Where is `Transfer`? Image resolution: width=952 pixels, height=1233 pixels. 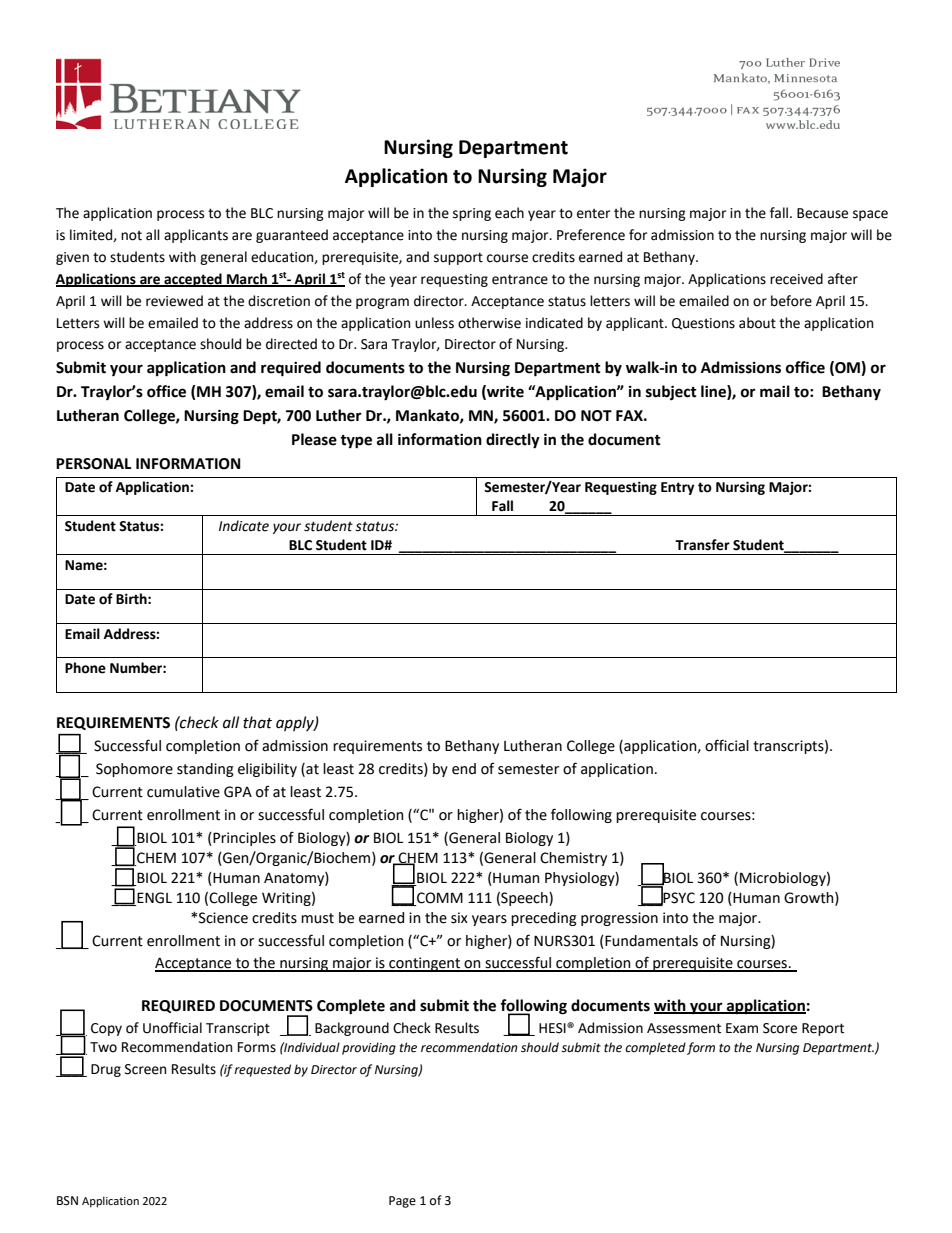 Transfer is located at coordinates (702, 545).
